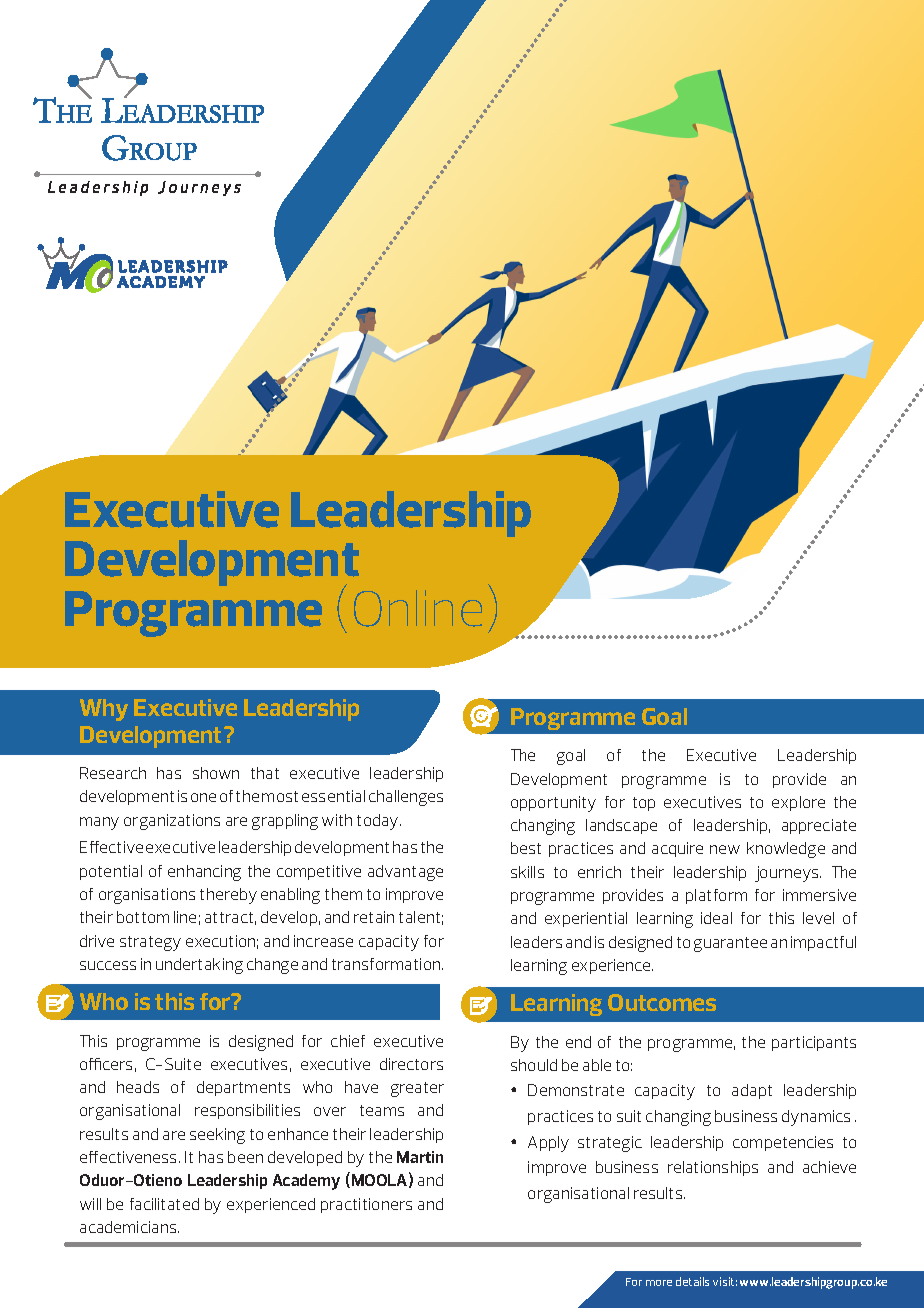 This screenshot has width=924, height=1308. Describe the element at coordinates (348, 1041) in the screenshot. I see `chief` at that location.
